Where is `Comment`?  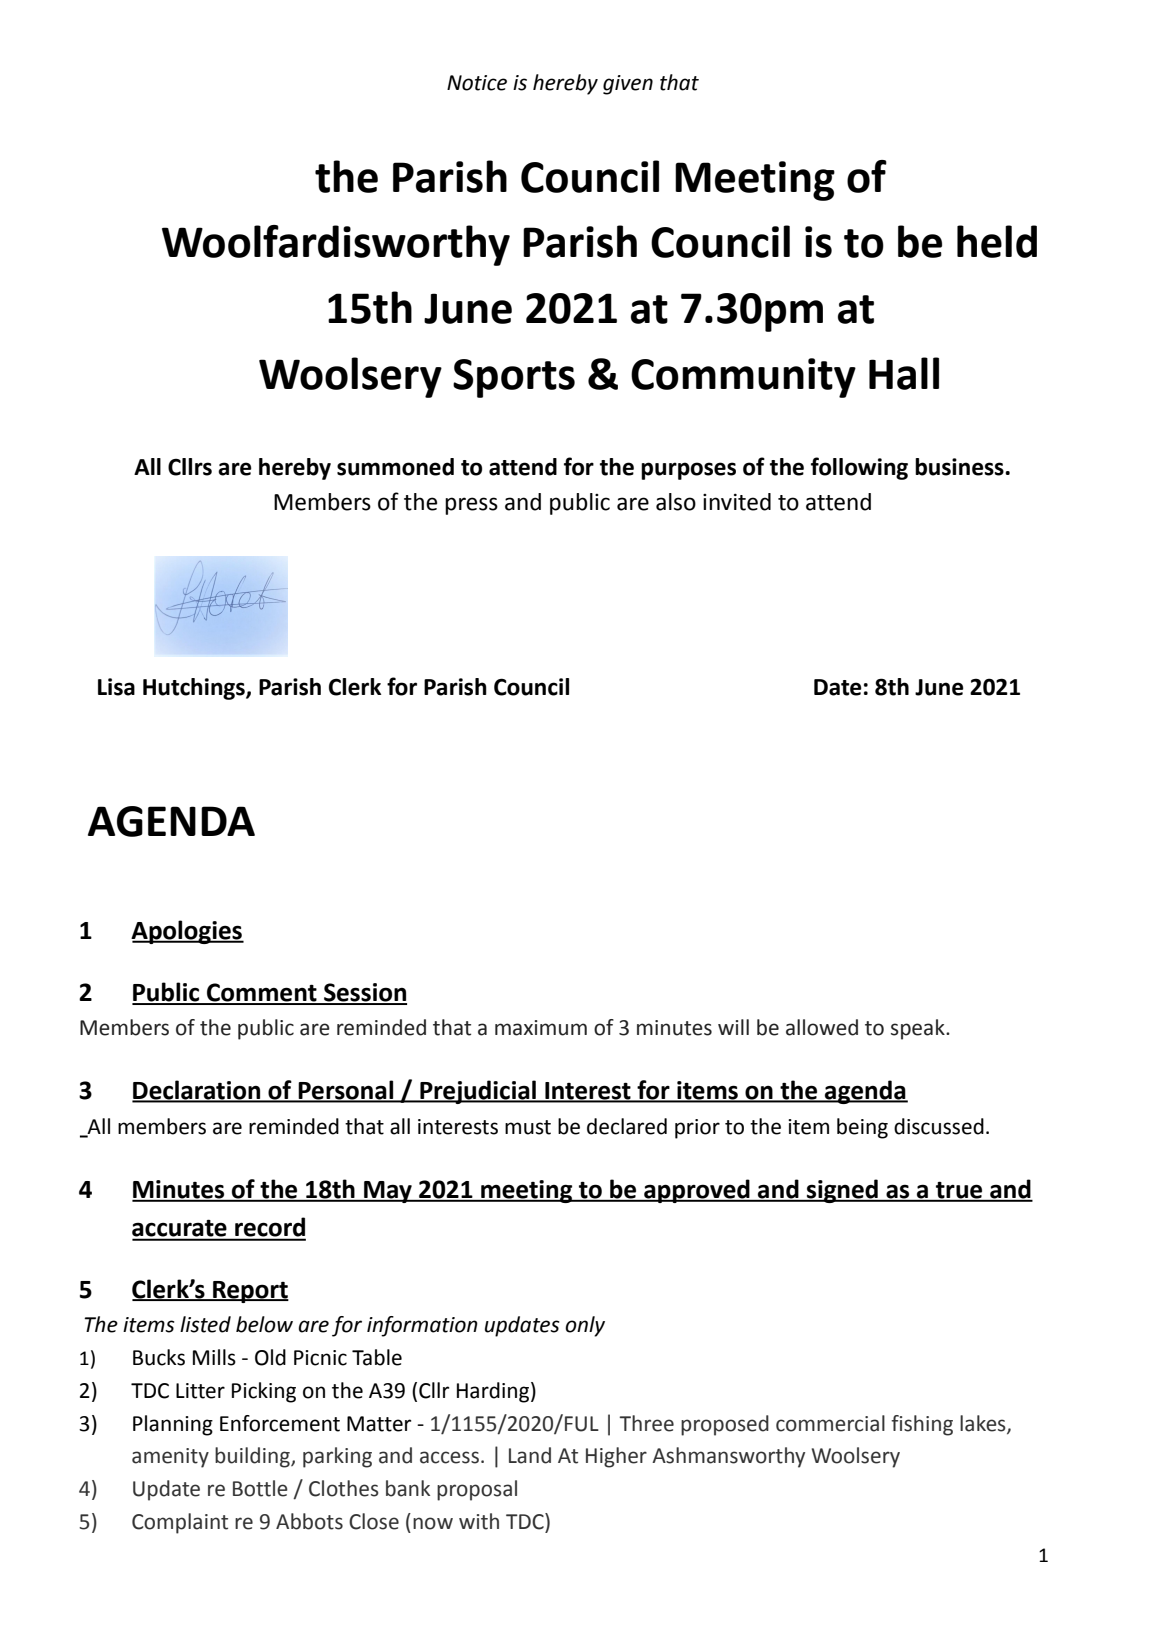 Comment is located at coordinates (262, 993).
